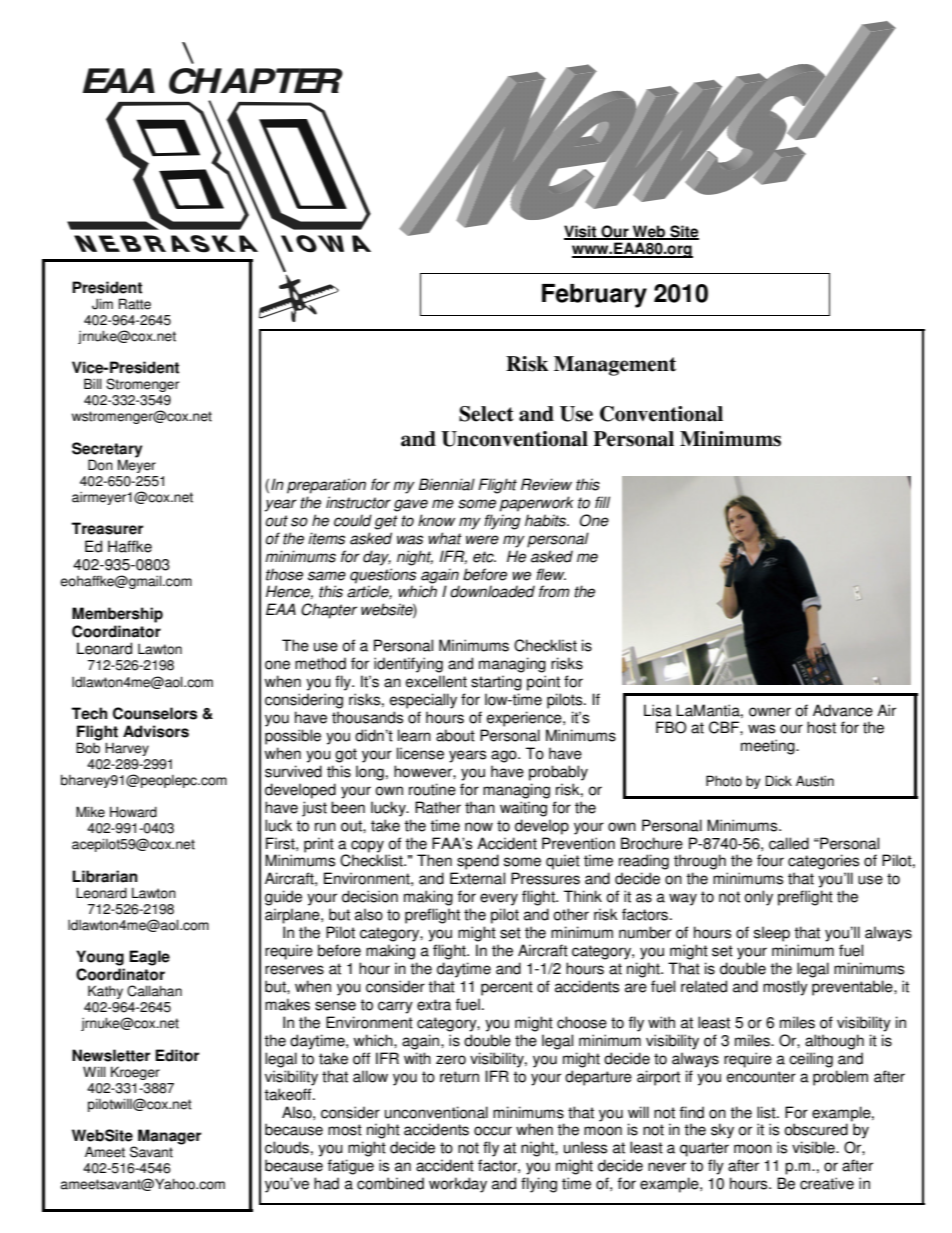  What do you see at coordinates (594, 296) in the screenshot?
I see `February` at bounding box center [594, 296].
